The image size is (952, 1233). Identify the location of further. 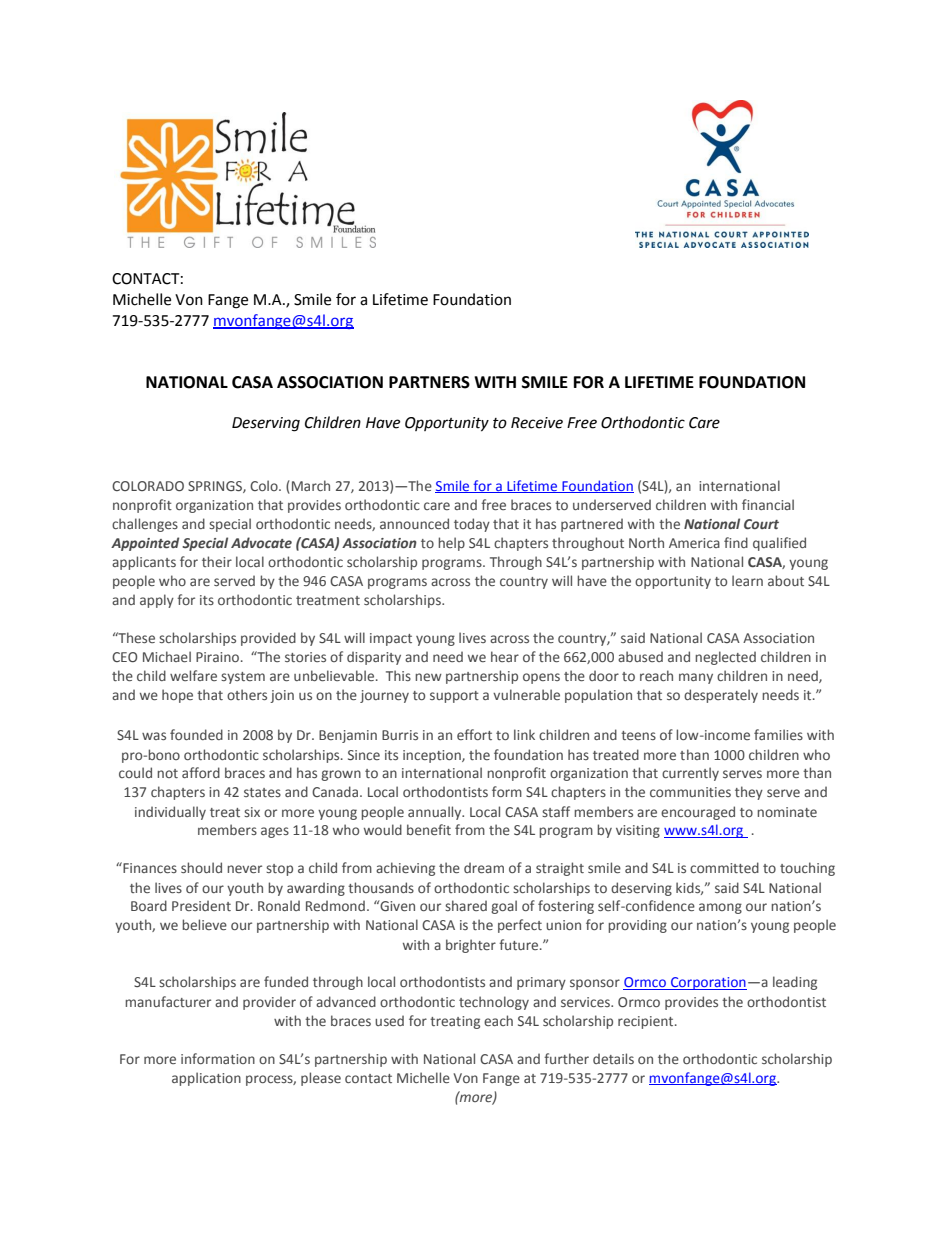
(566, 1058).
